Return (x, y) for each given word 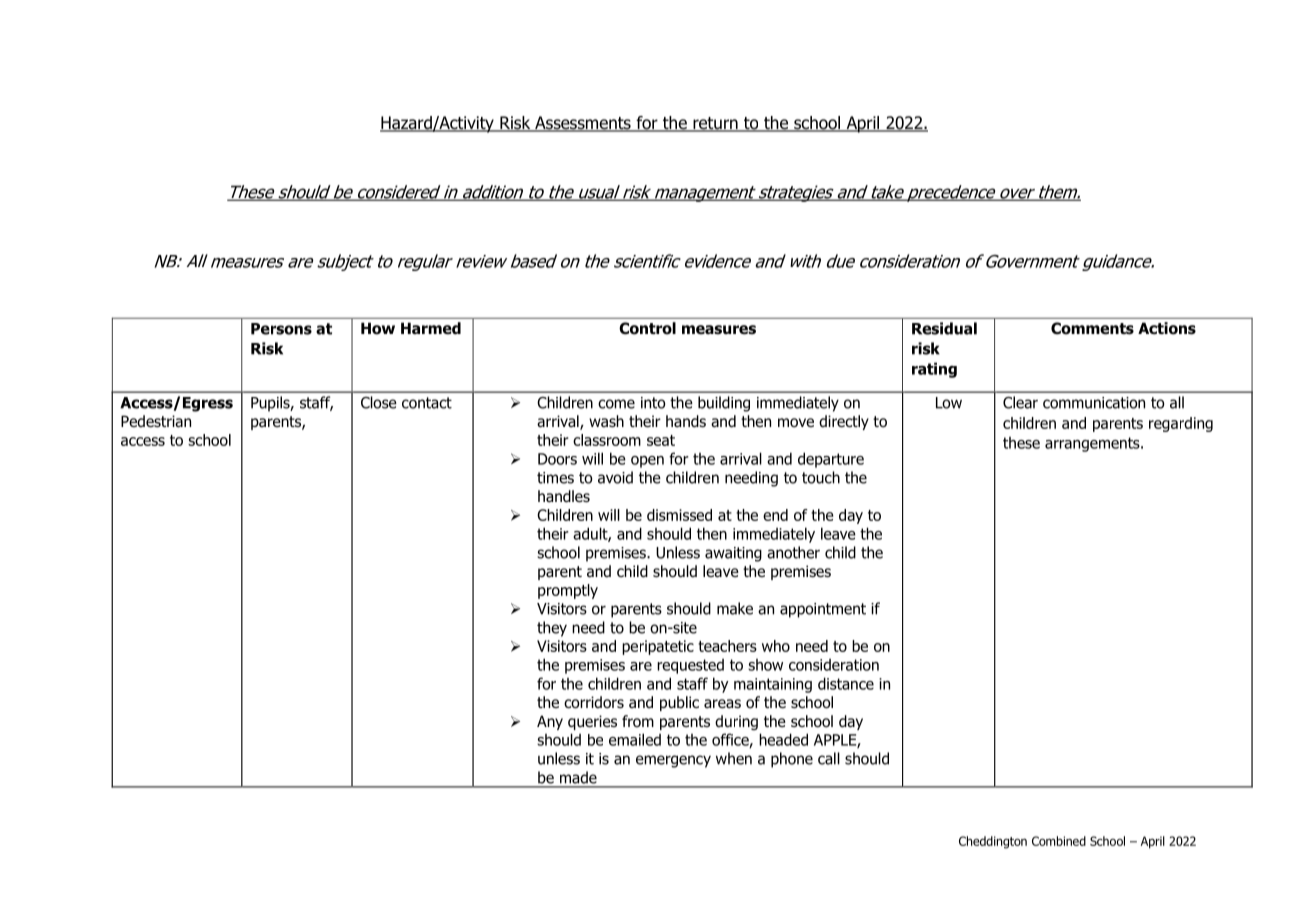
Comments (1092, 328)
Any (550, 722)
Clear (1020, 402)
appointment (823, 610)
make (735, 608)
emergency (673, 761)
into (653, 403)
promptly (568, 591)
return (715, 124)
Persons (281, 329)
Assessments (583, 124)
